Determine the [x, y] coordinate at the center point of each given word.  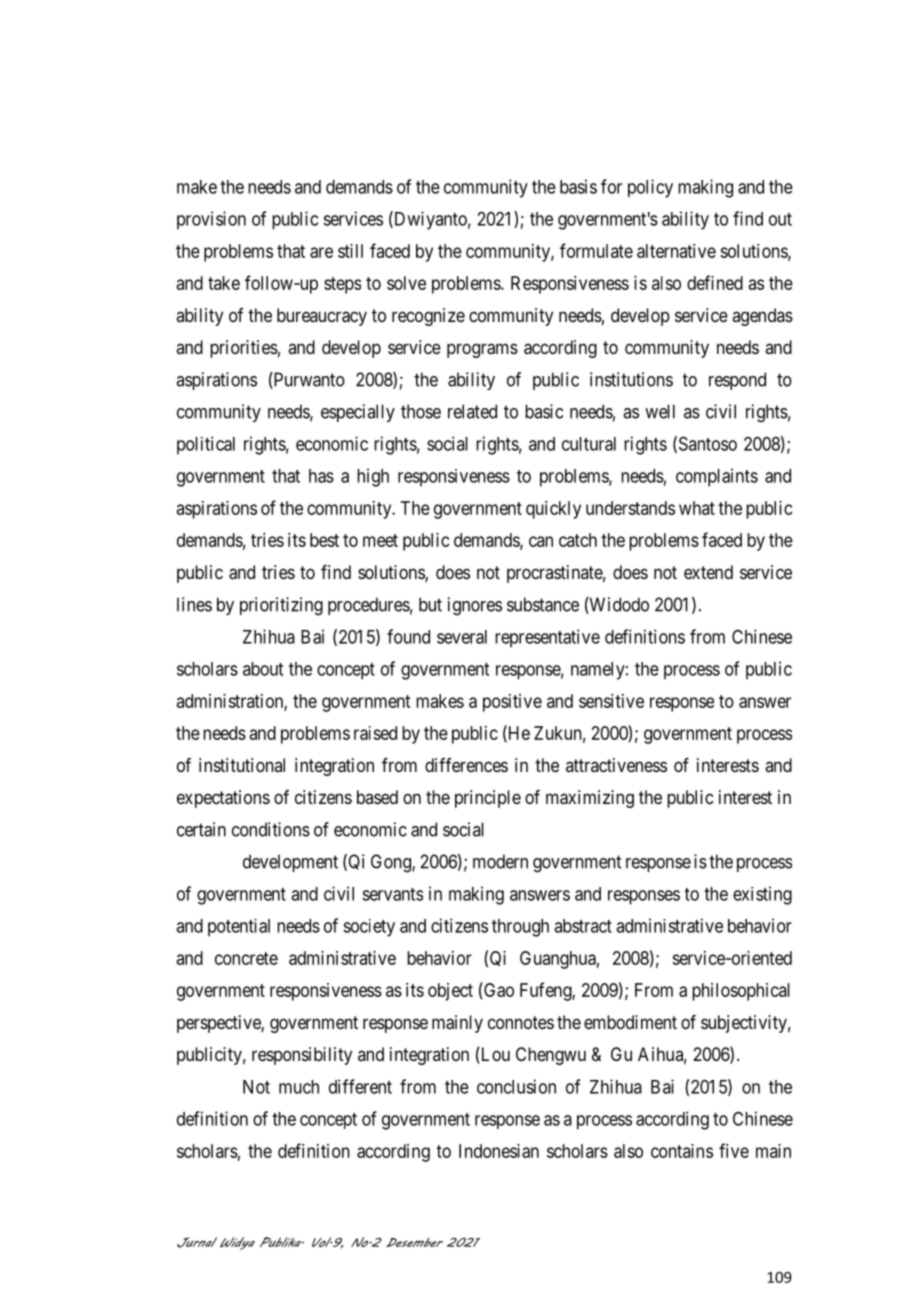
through [520, 928]
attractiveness [616, 765]
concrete [246, 958]
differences [466, 765]
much [299, 1087]
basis [578, 186]
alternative [676, 251]
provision [211, 220]
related [472, 411]
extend [708, 572]
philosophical [741, 992]
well [660, 411]
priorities [244, 349]
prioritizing [281, 606]
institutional [242, 765]
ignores [475, 606]
